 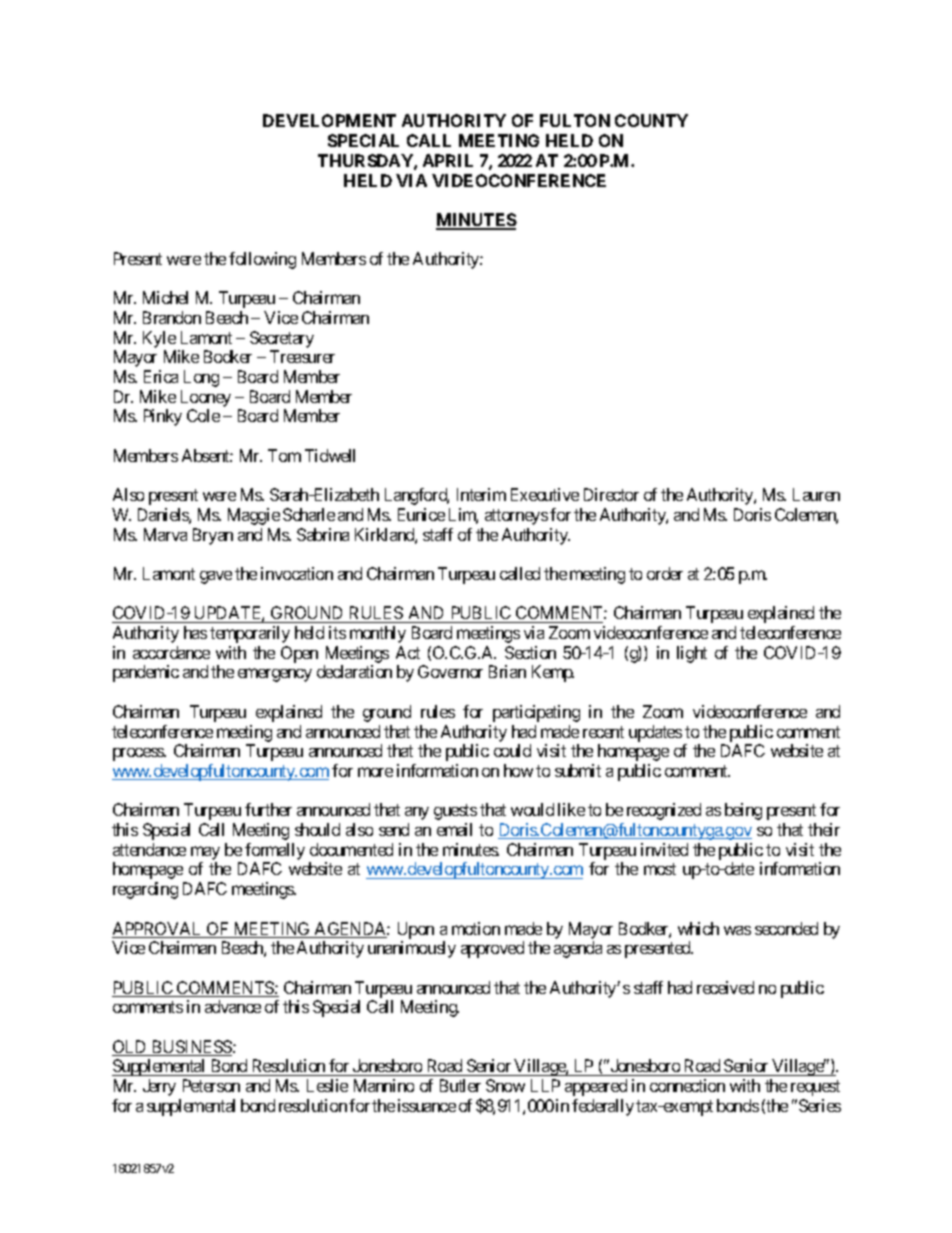 What do you see at coordinates (611, 494) in the screenshot?
I see `Director` at bounding box center [611, 494].
